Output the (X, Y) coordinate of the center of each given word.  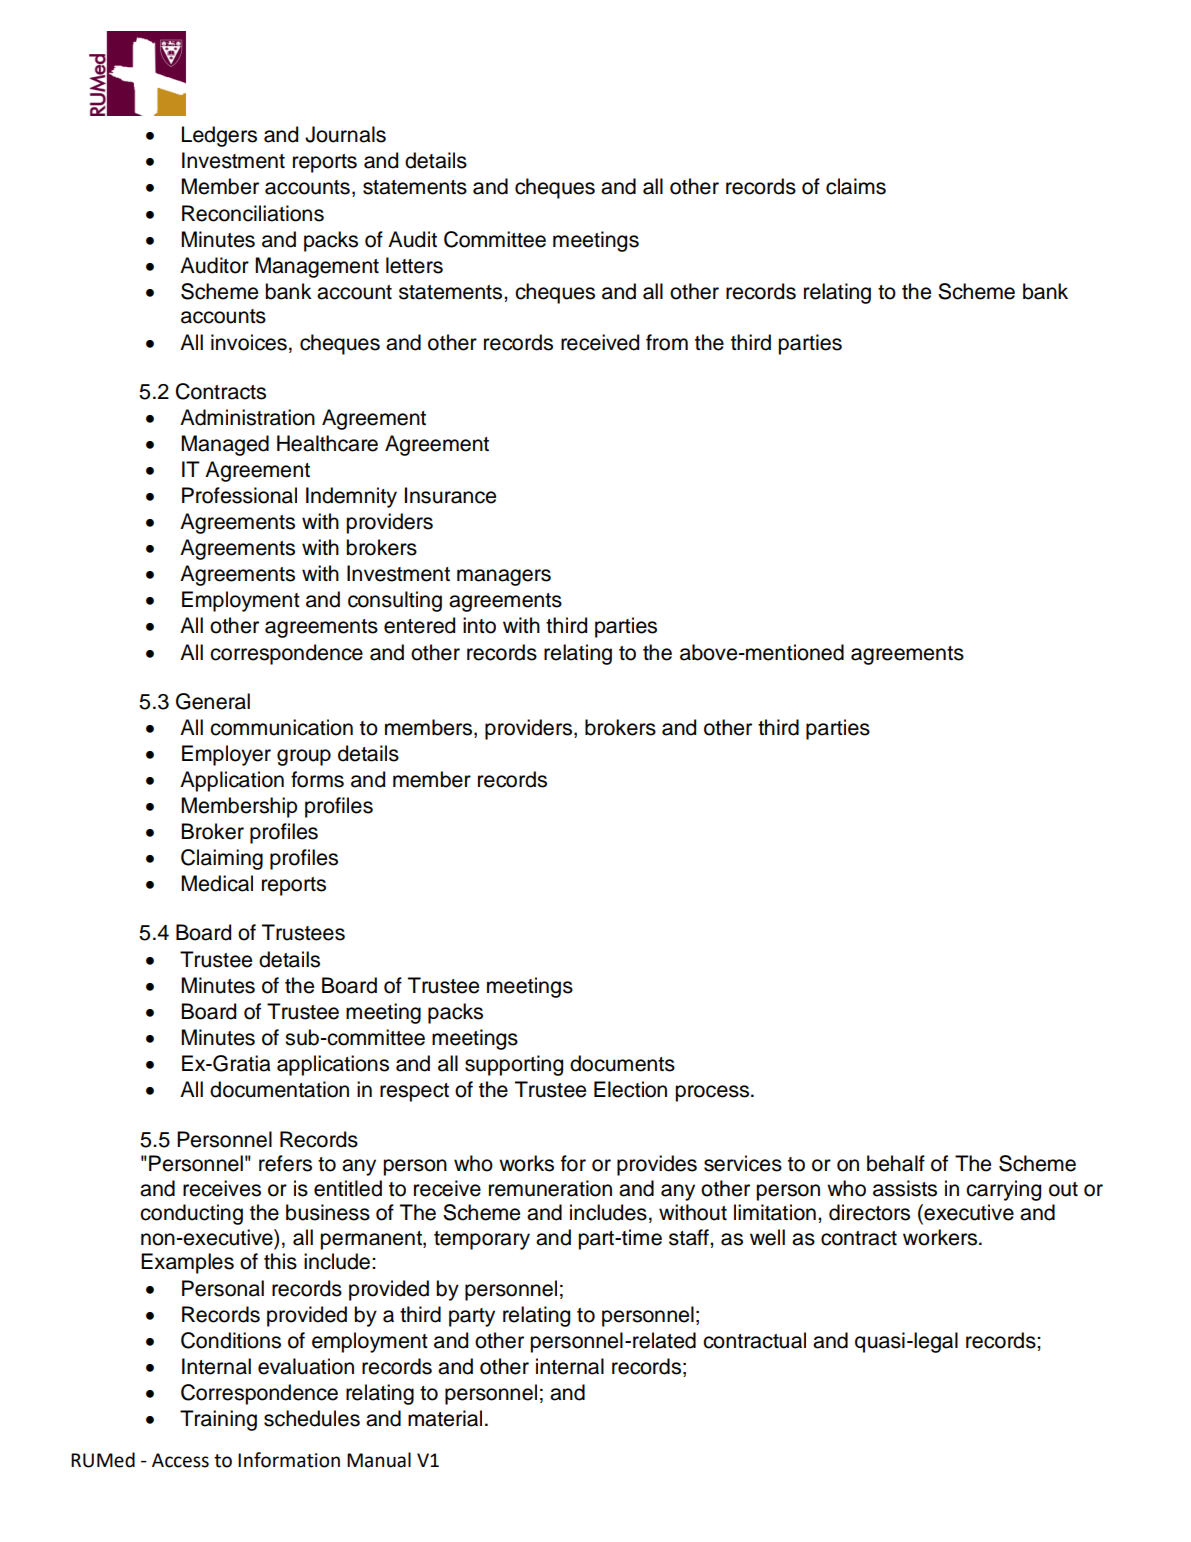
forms (317, 779)
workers (941, 1237)
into (479, 625)
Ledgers (219, 136)
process (713, 1093)
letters (414, 265)
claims (856, 186)
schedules (312, 1418)
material (445, 1418)
